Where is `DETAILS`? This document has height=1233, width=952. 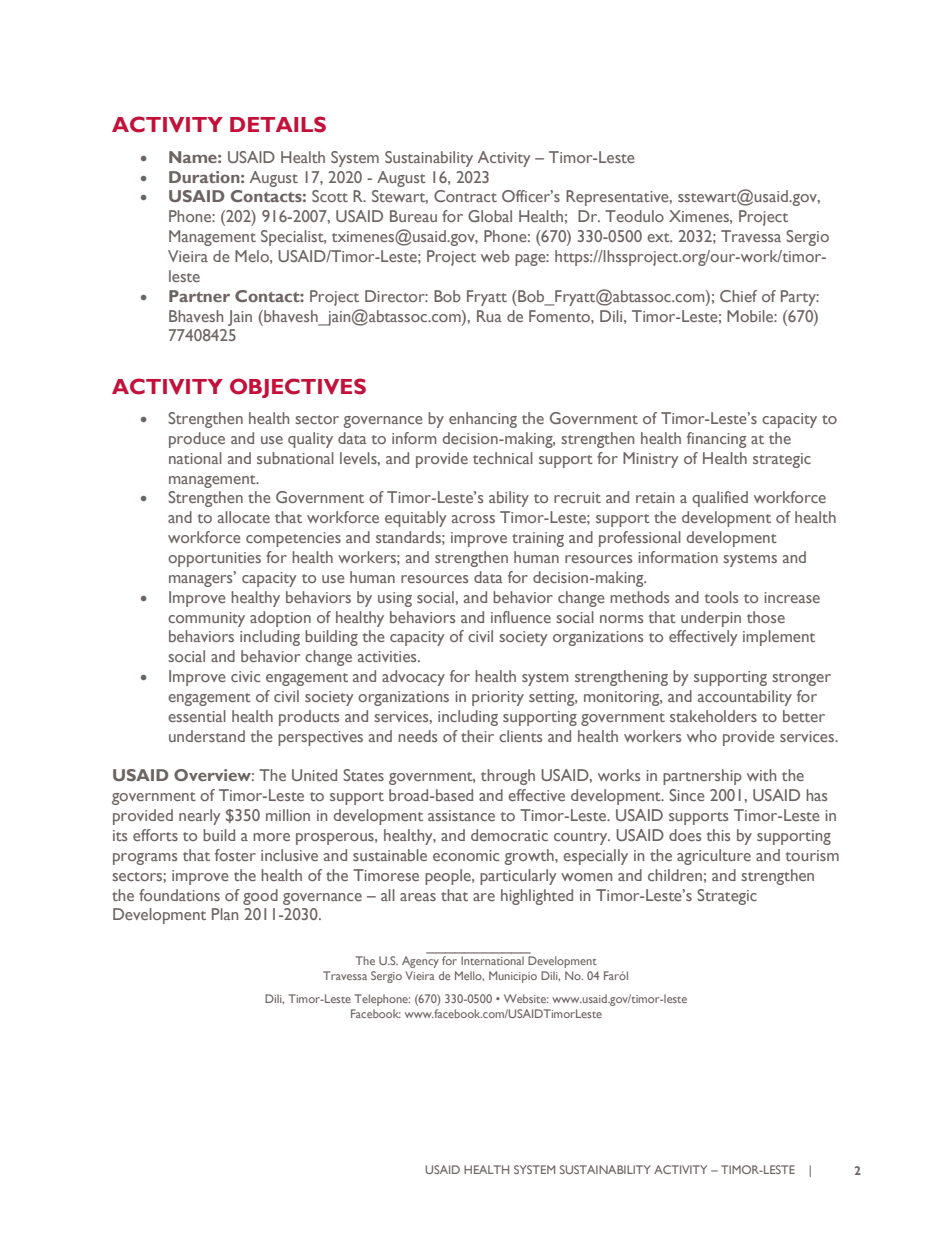
DETAILS is located at coordinates (278, 124).
